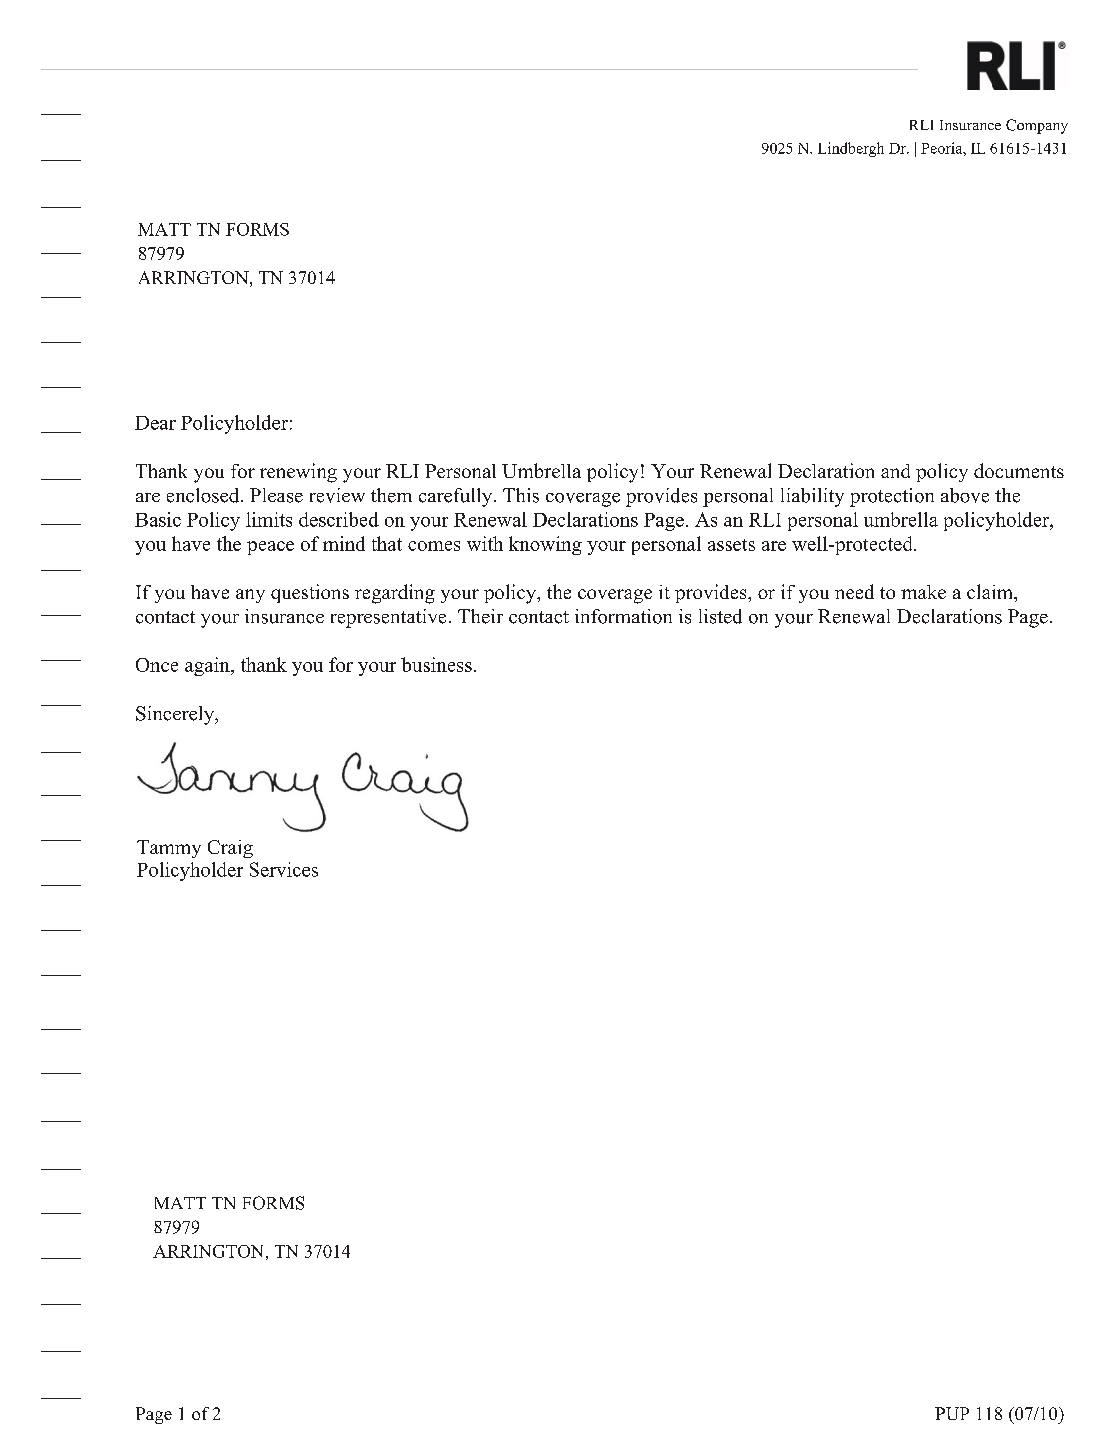  Describe the element at coordinates (851, 149) in the document. I see `Lindbergh` at that location.
